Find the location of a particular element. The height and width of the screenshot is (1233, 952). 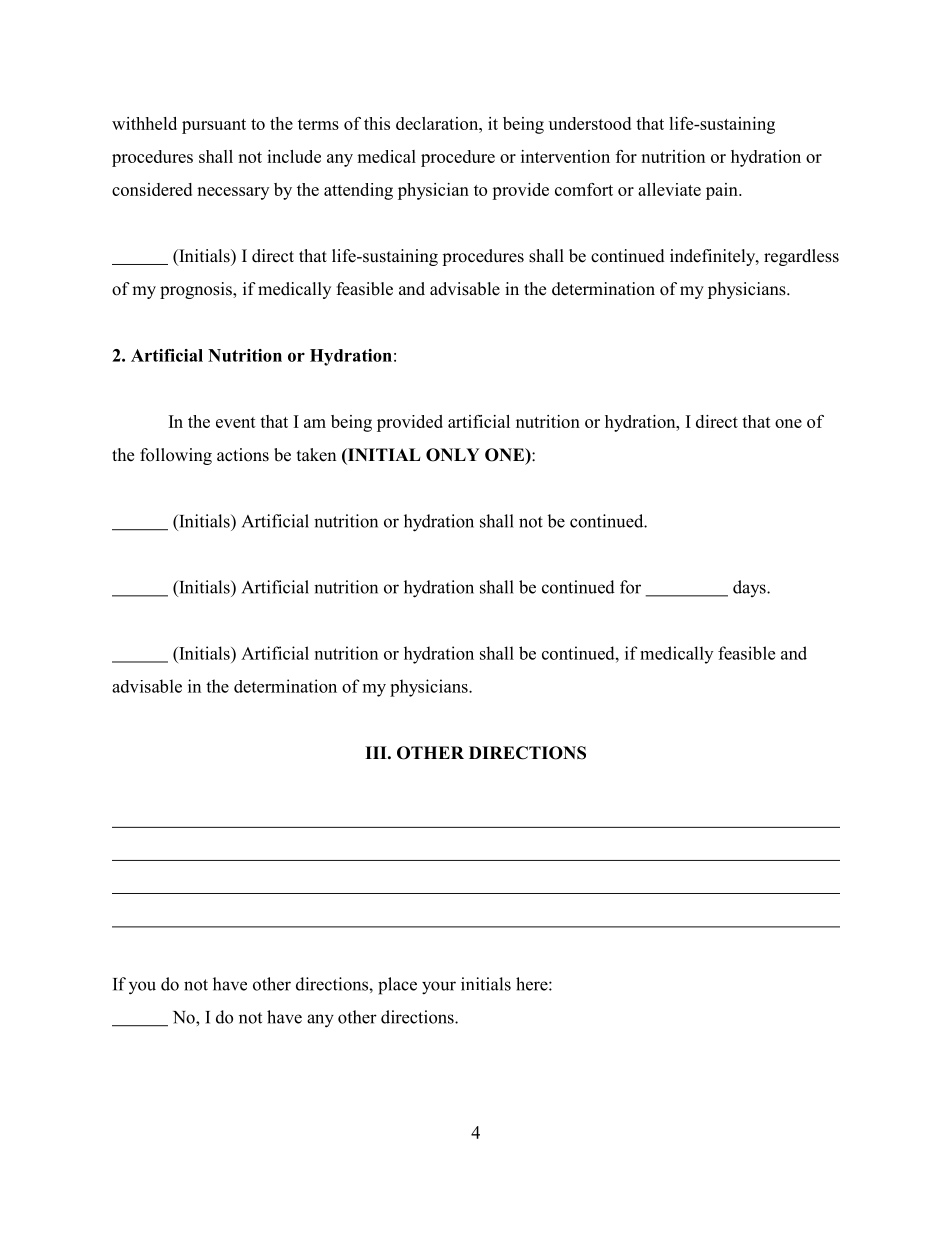

event is located at coordinates (236, 422).
